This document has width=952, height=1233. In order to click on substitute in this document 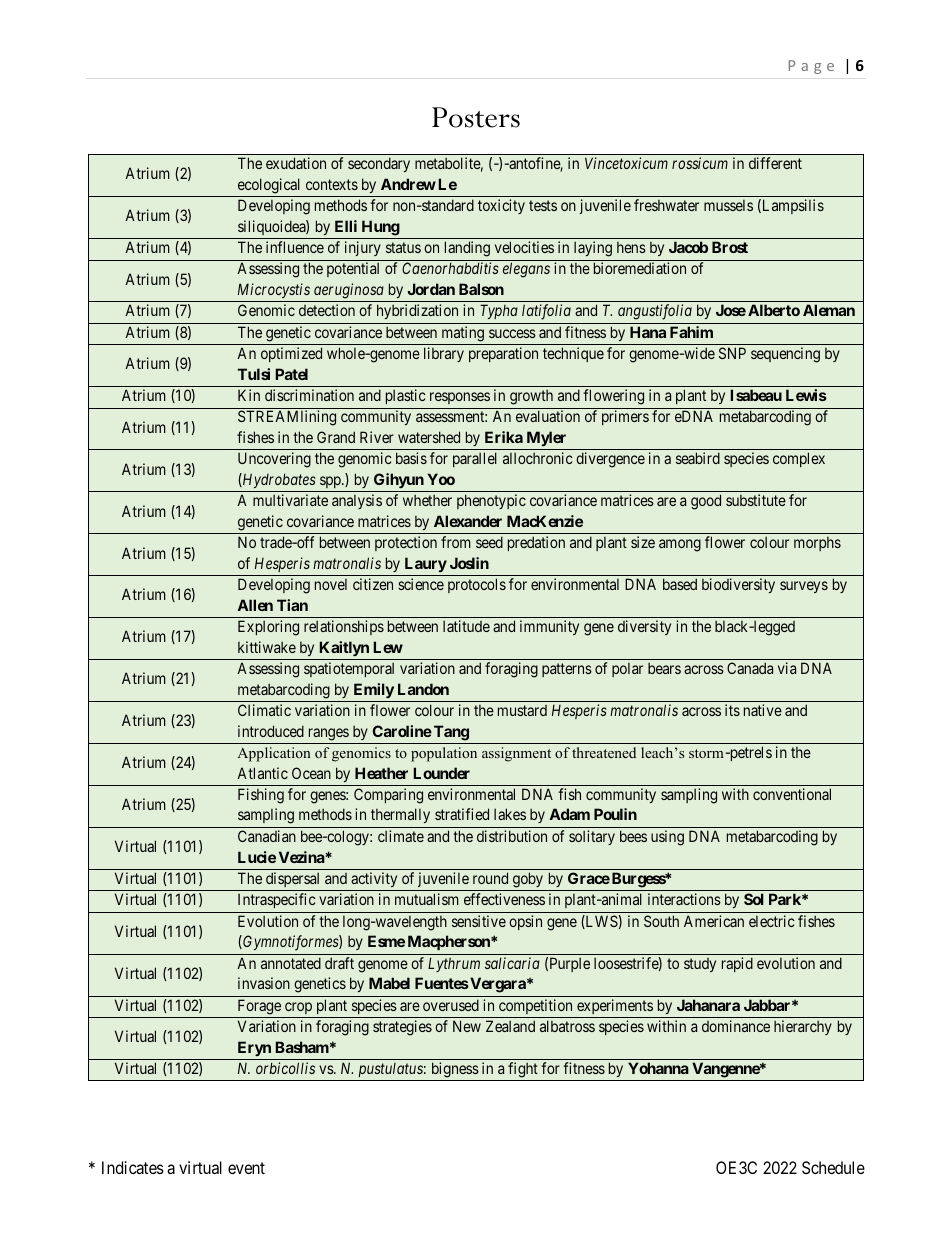, I will do `click(756, 500)`.
